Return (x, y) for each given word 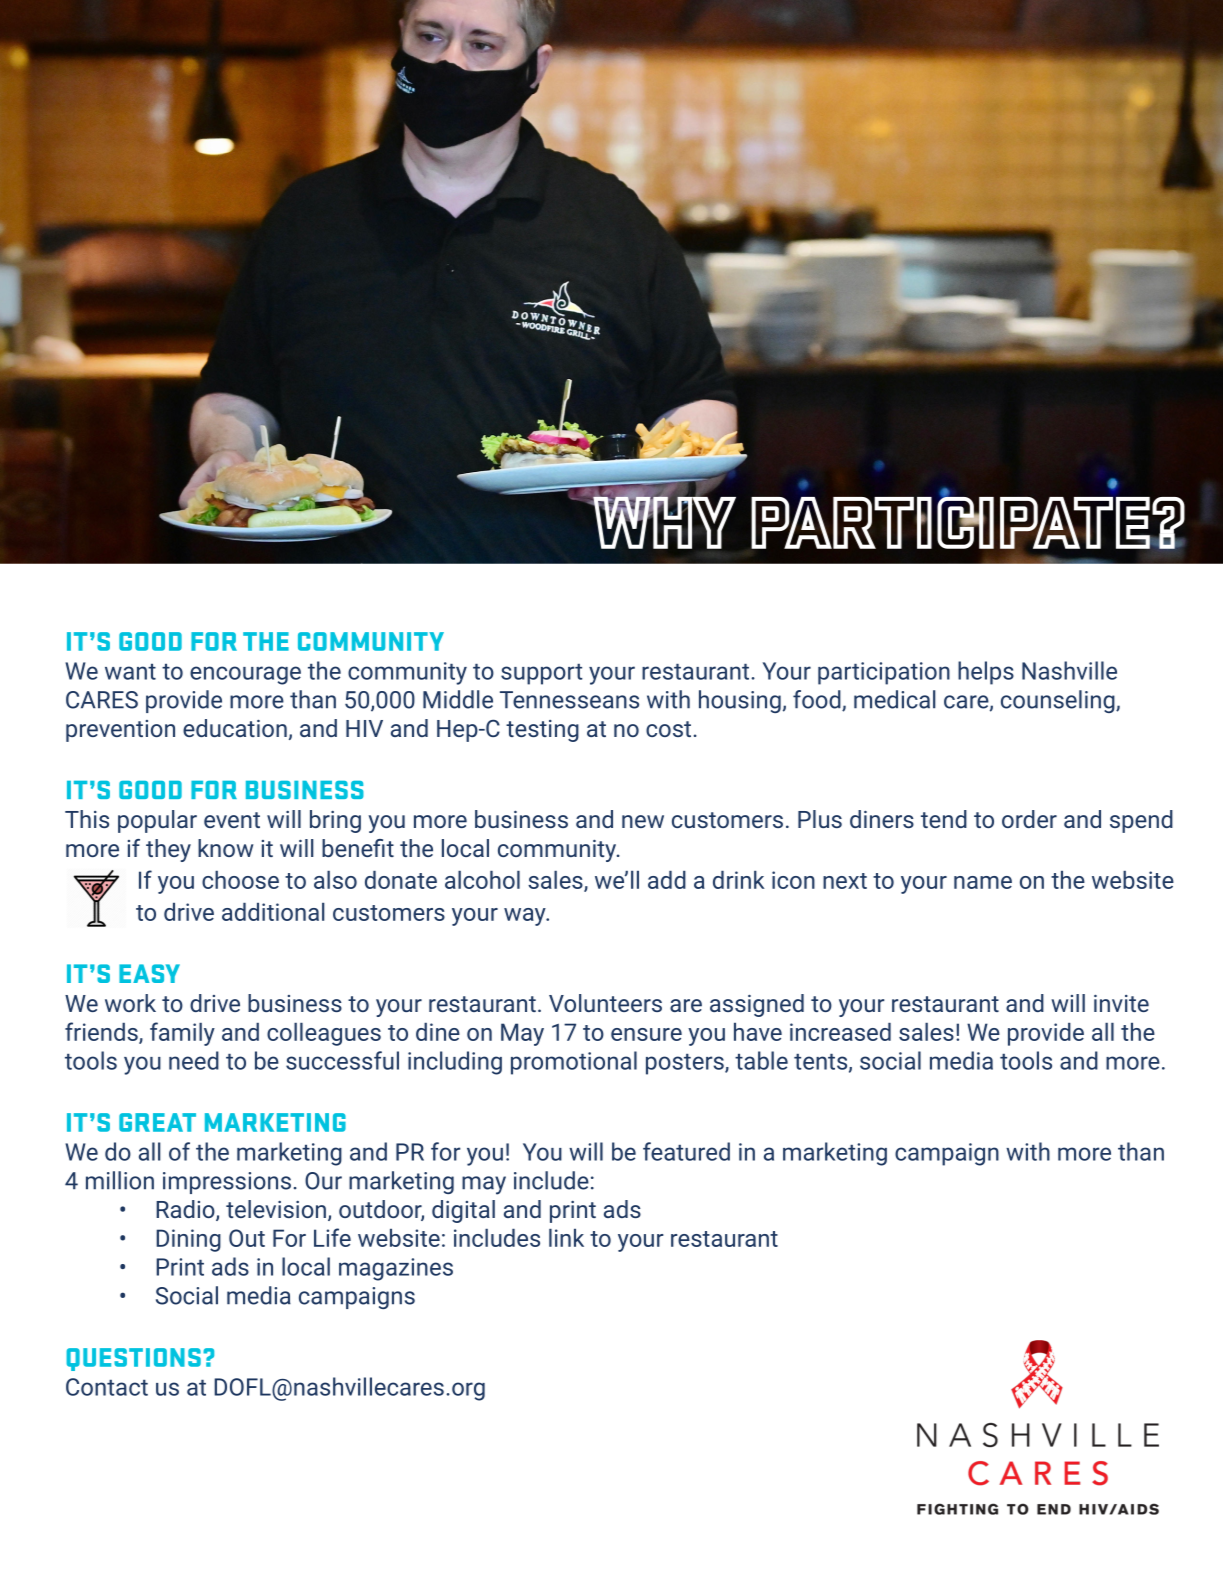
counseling (1059, 701)
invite (1121, 1003)
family (182, 1034)
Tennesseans (569, 700)
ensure (646, 1034)
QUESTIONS (133, 1359)
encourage (245, 675)
